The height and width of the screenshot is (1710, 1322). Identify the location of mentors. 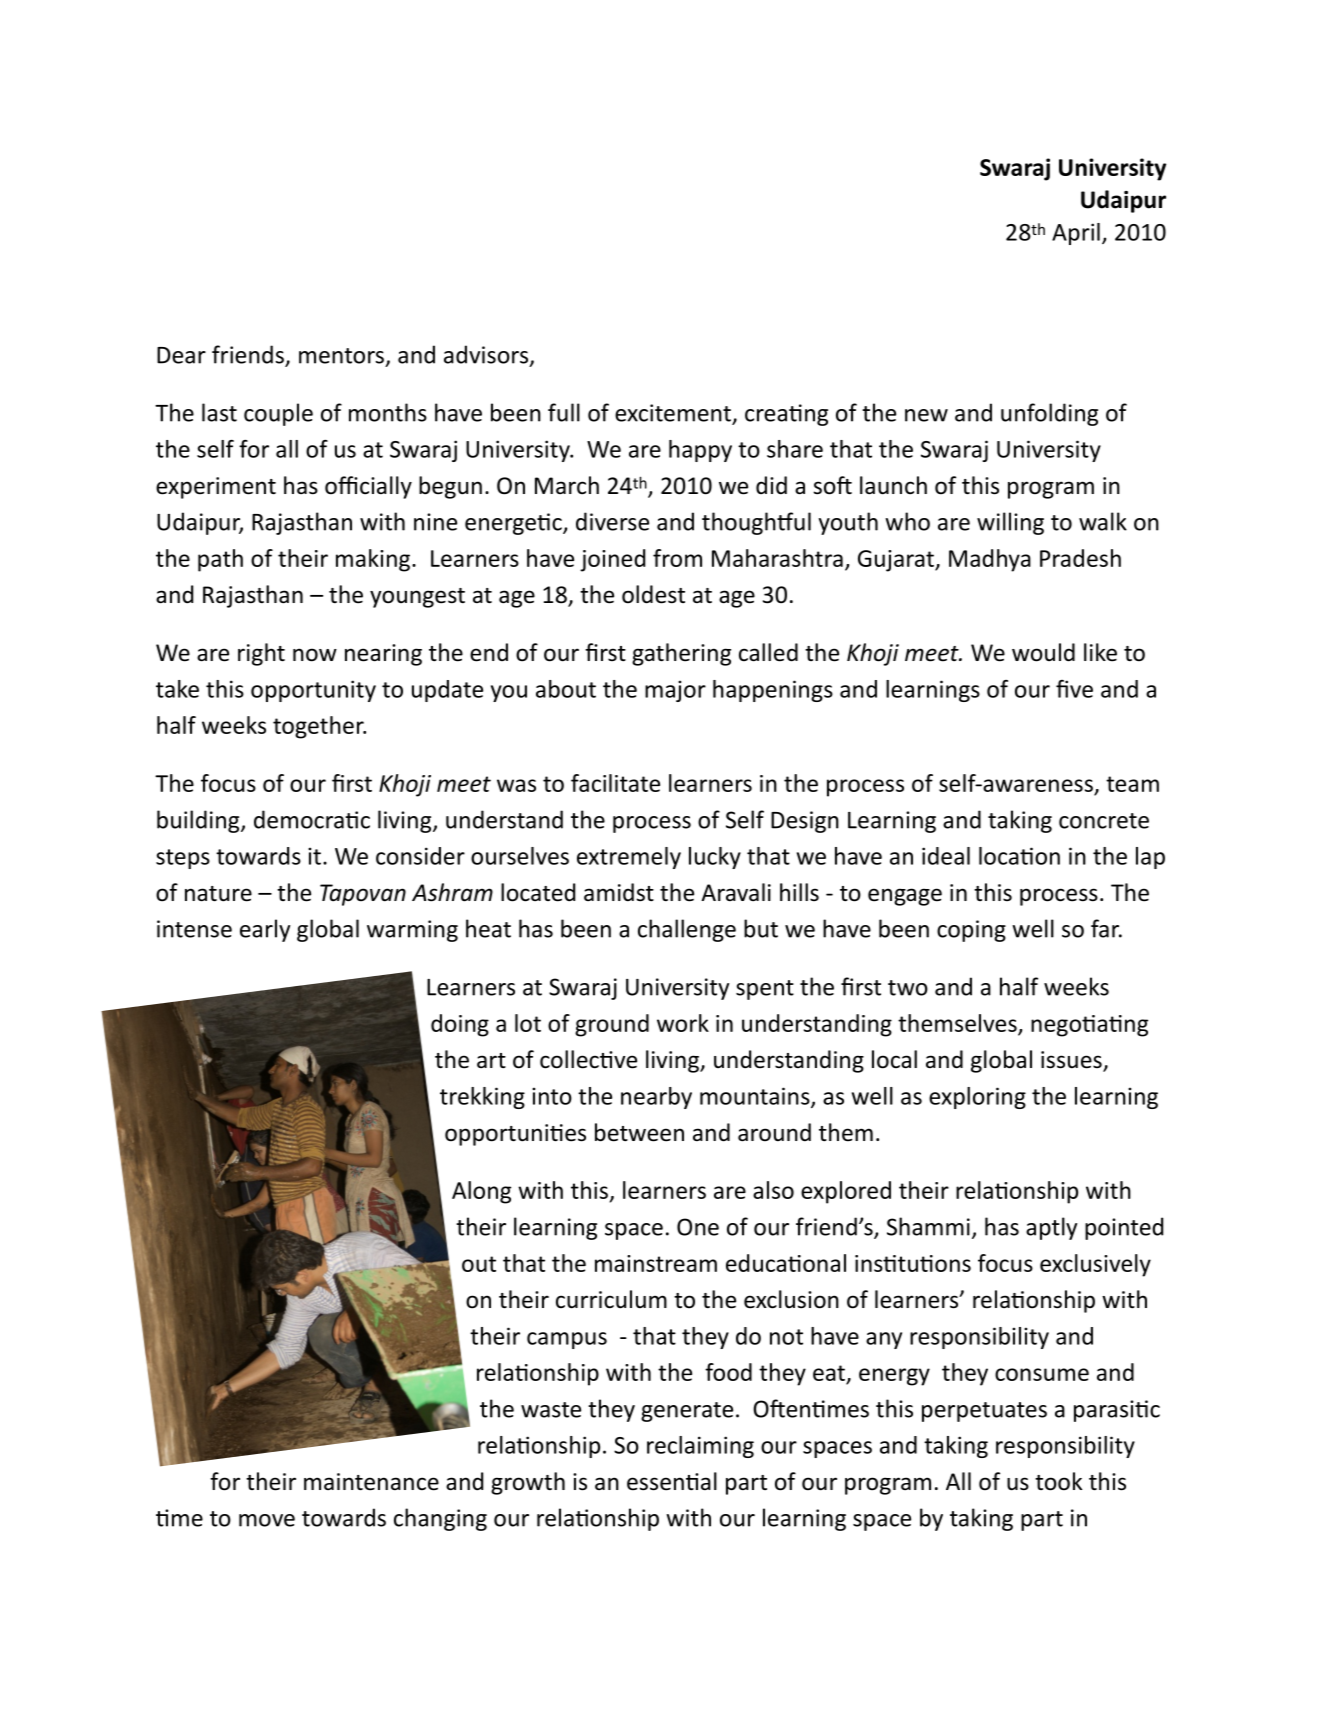
(341, 356).
